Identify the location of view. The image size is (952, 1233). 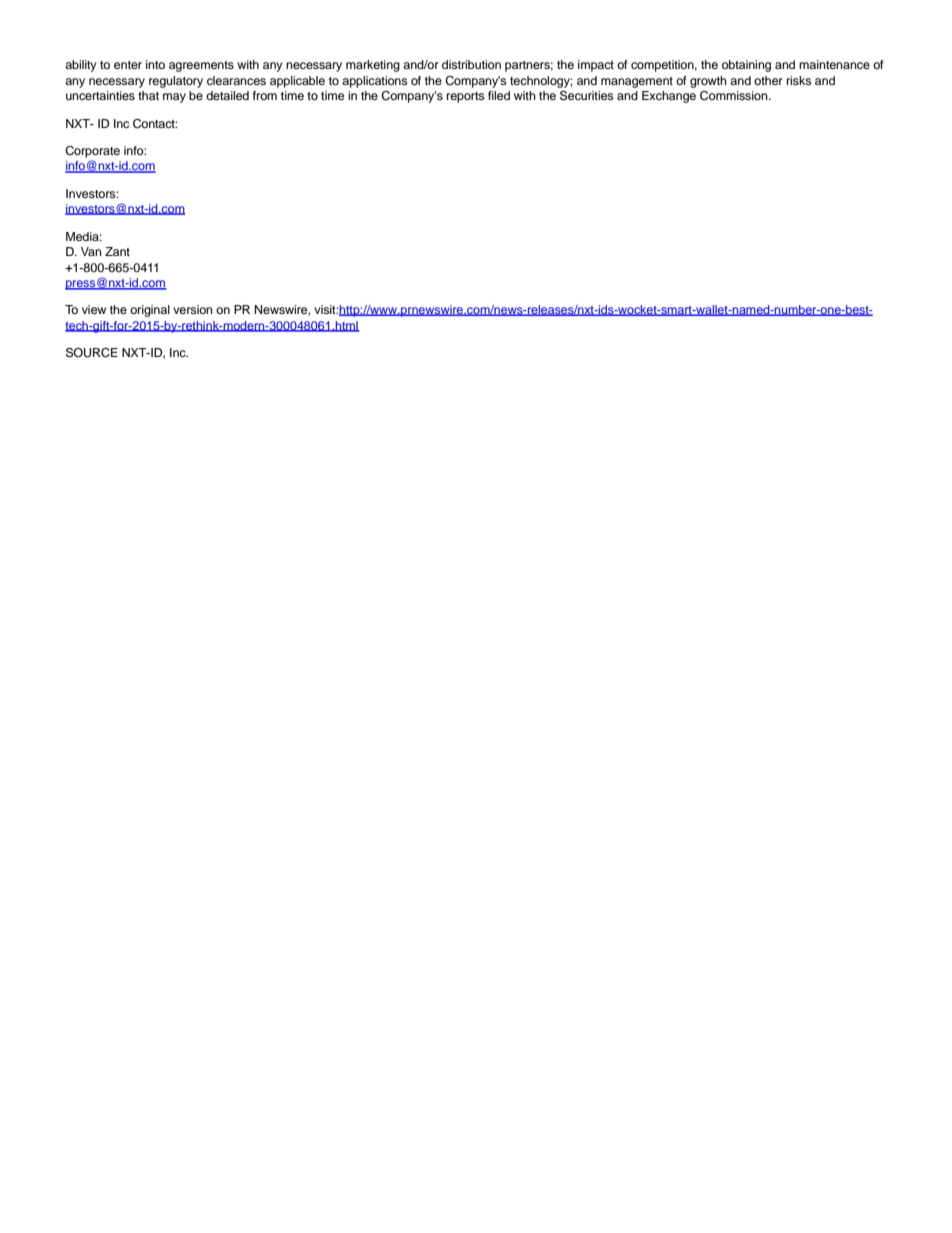
(94, 309).
